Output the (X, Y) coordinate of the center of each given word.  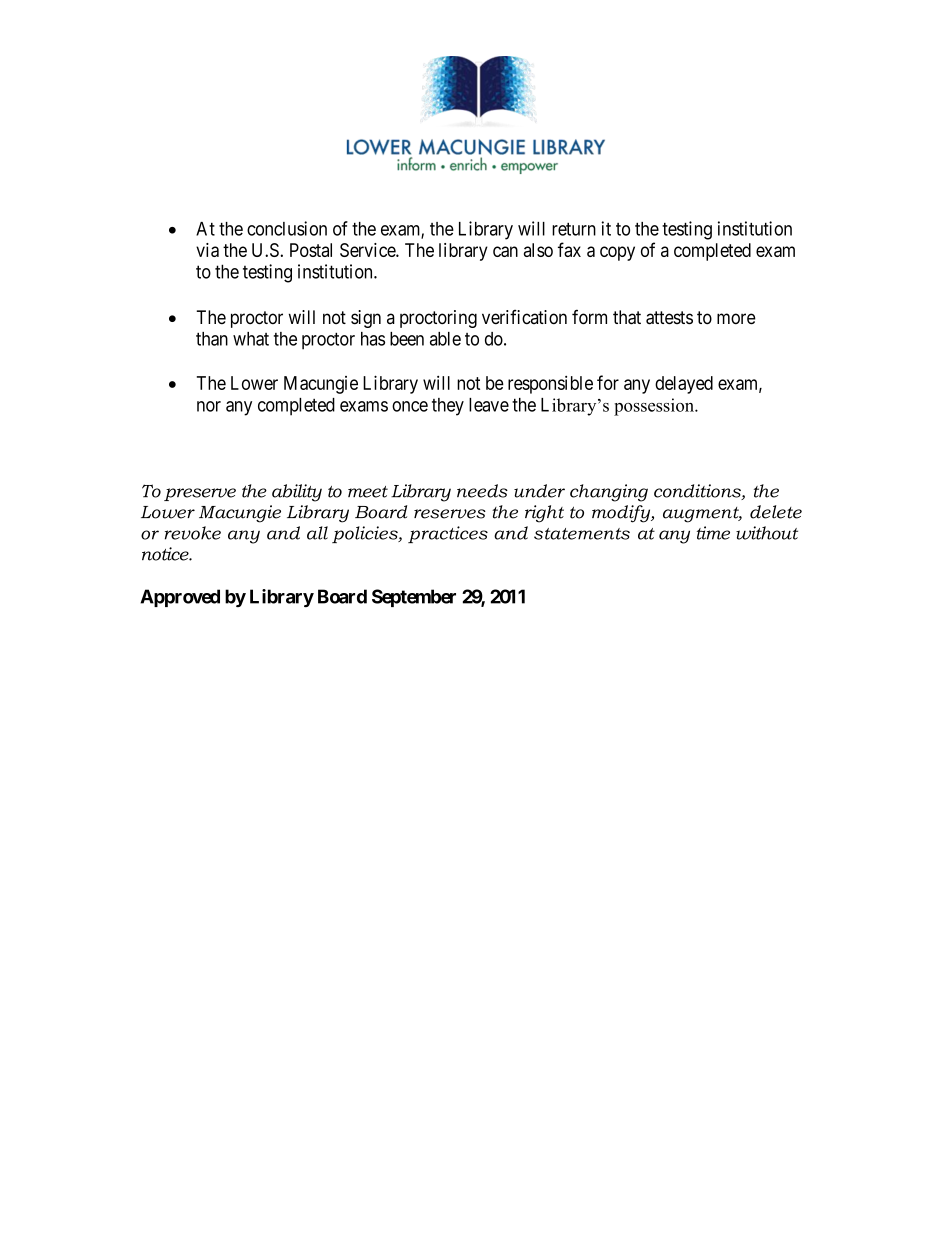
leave (489, 405)
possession (655, 407)
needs (482, 491)
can (505, 251)
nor (209, 406)
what (251, 339)
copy (617, 253)
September (414, 598)
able (445, 339)
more (736, 319)
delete (776, 512)
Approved (180, 598)
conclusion (287, 228)
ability (297, 493)
